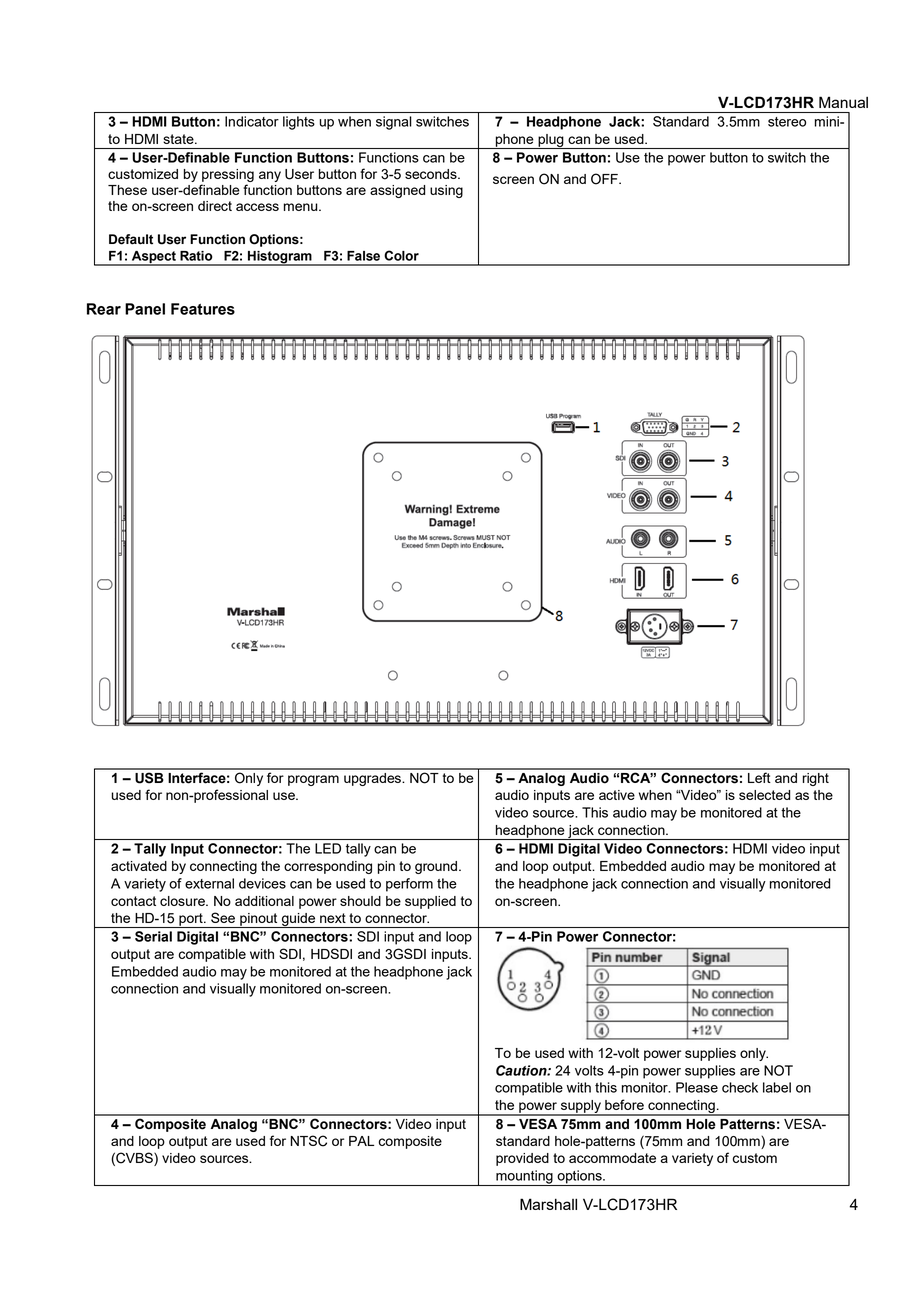 The width and height of the image is (924, 1307). I want to click on provided, so click(522, 1159).
